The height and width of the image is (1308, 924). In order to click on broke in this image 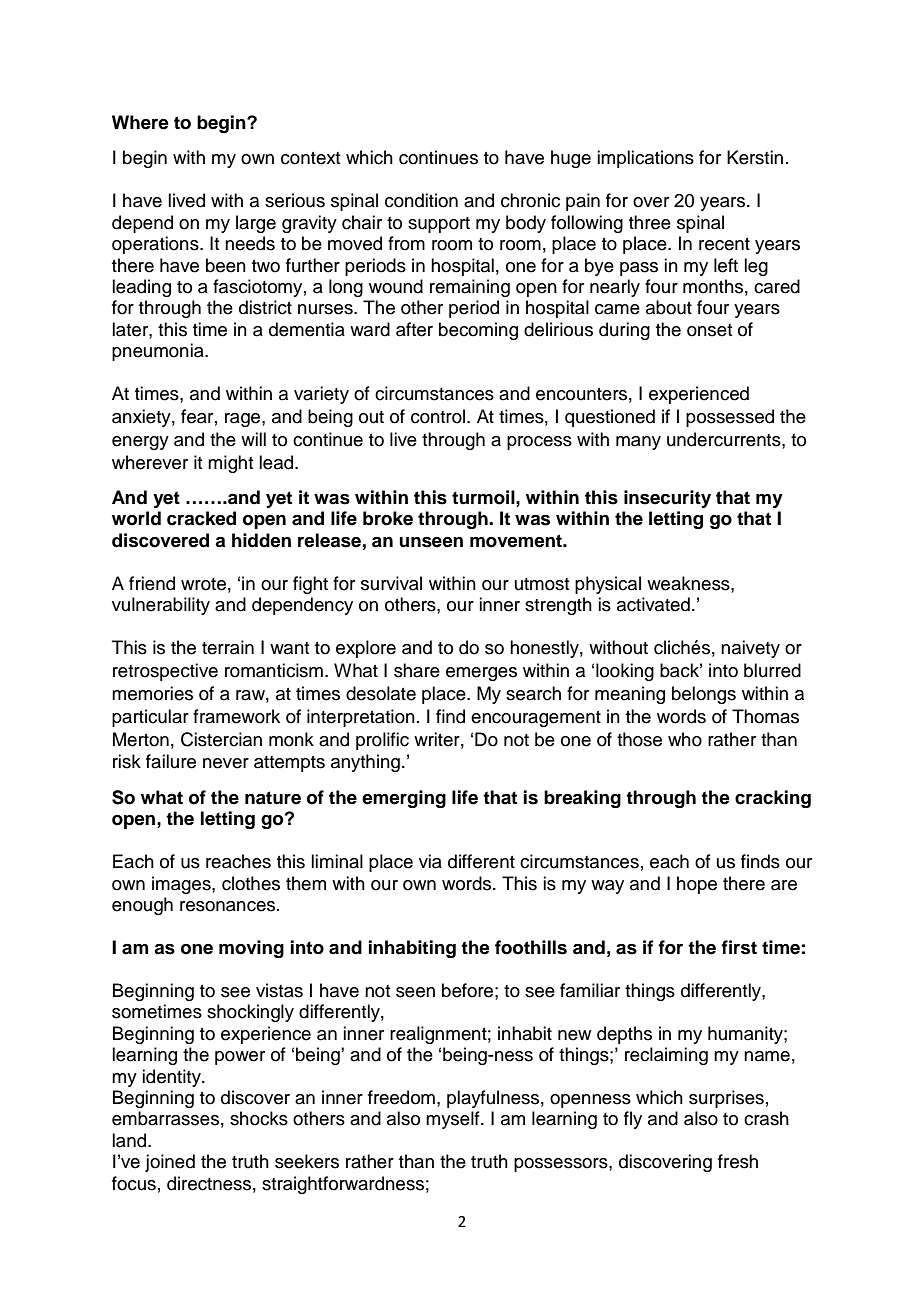, I will do `click(388, 518)`.
